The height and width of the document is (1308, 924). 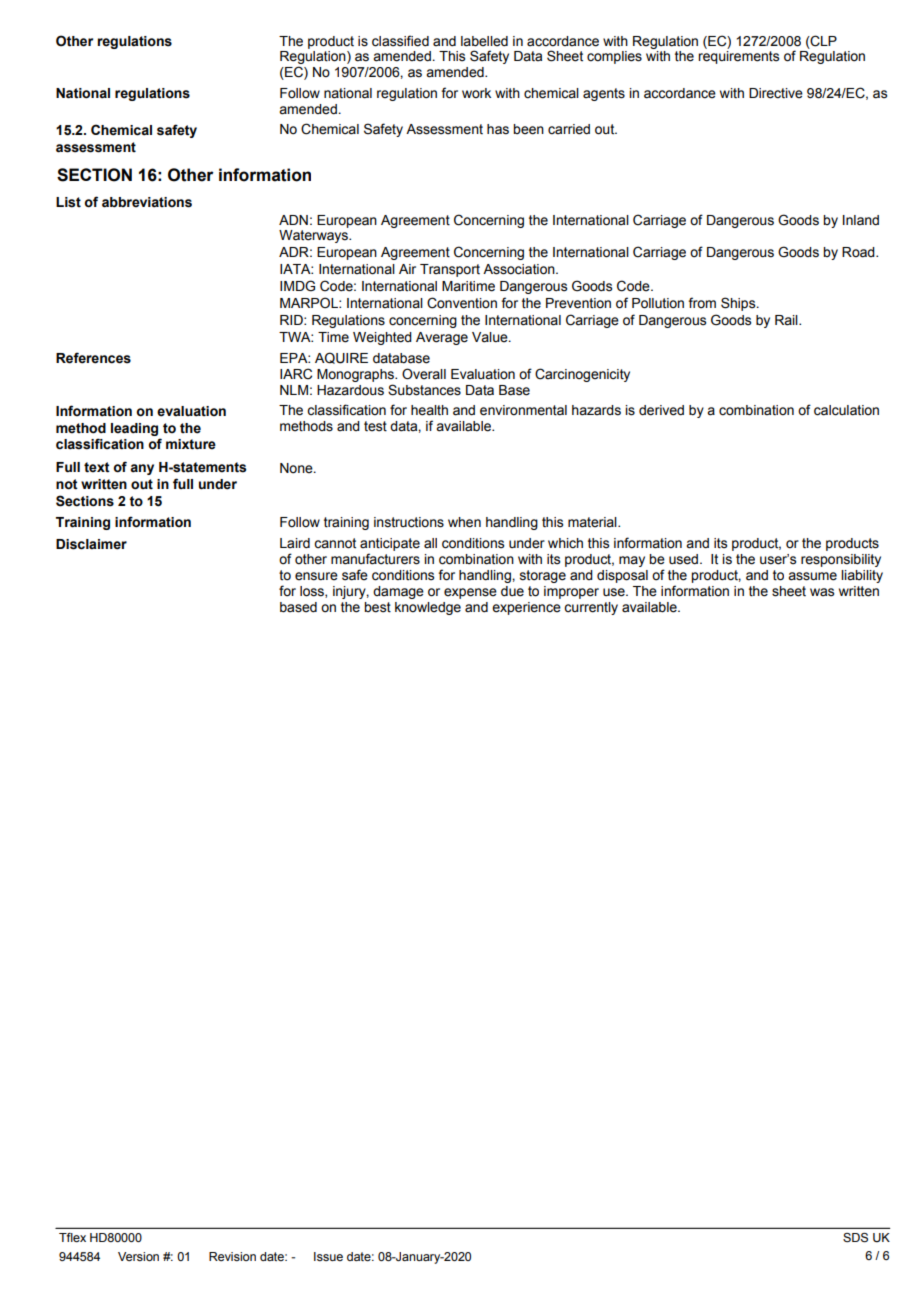 What do you see at coordinates (93, 358) in the document?
I see `References` at bounding box center [93, 358].
